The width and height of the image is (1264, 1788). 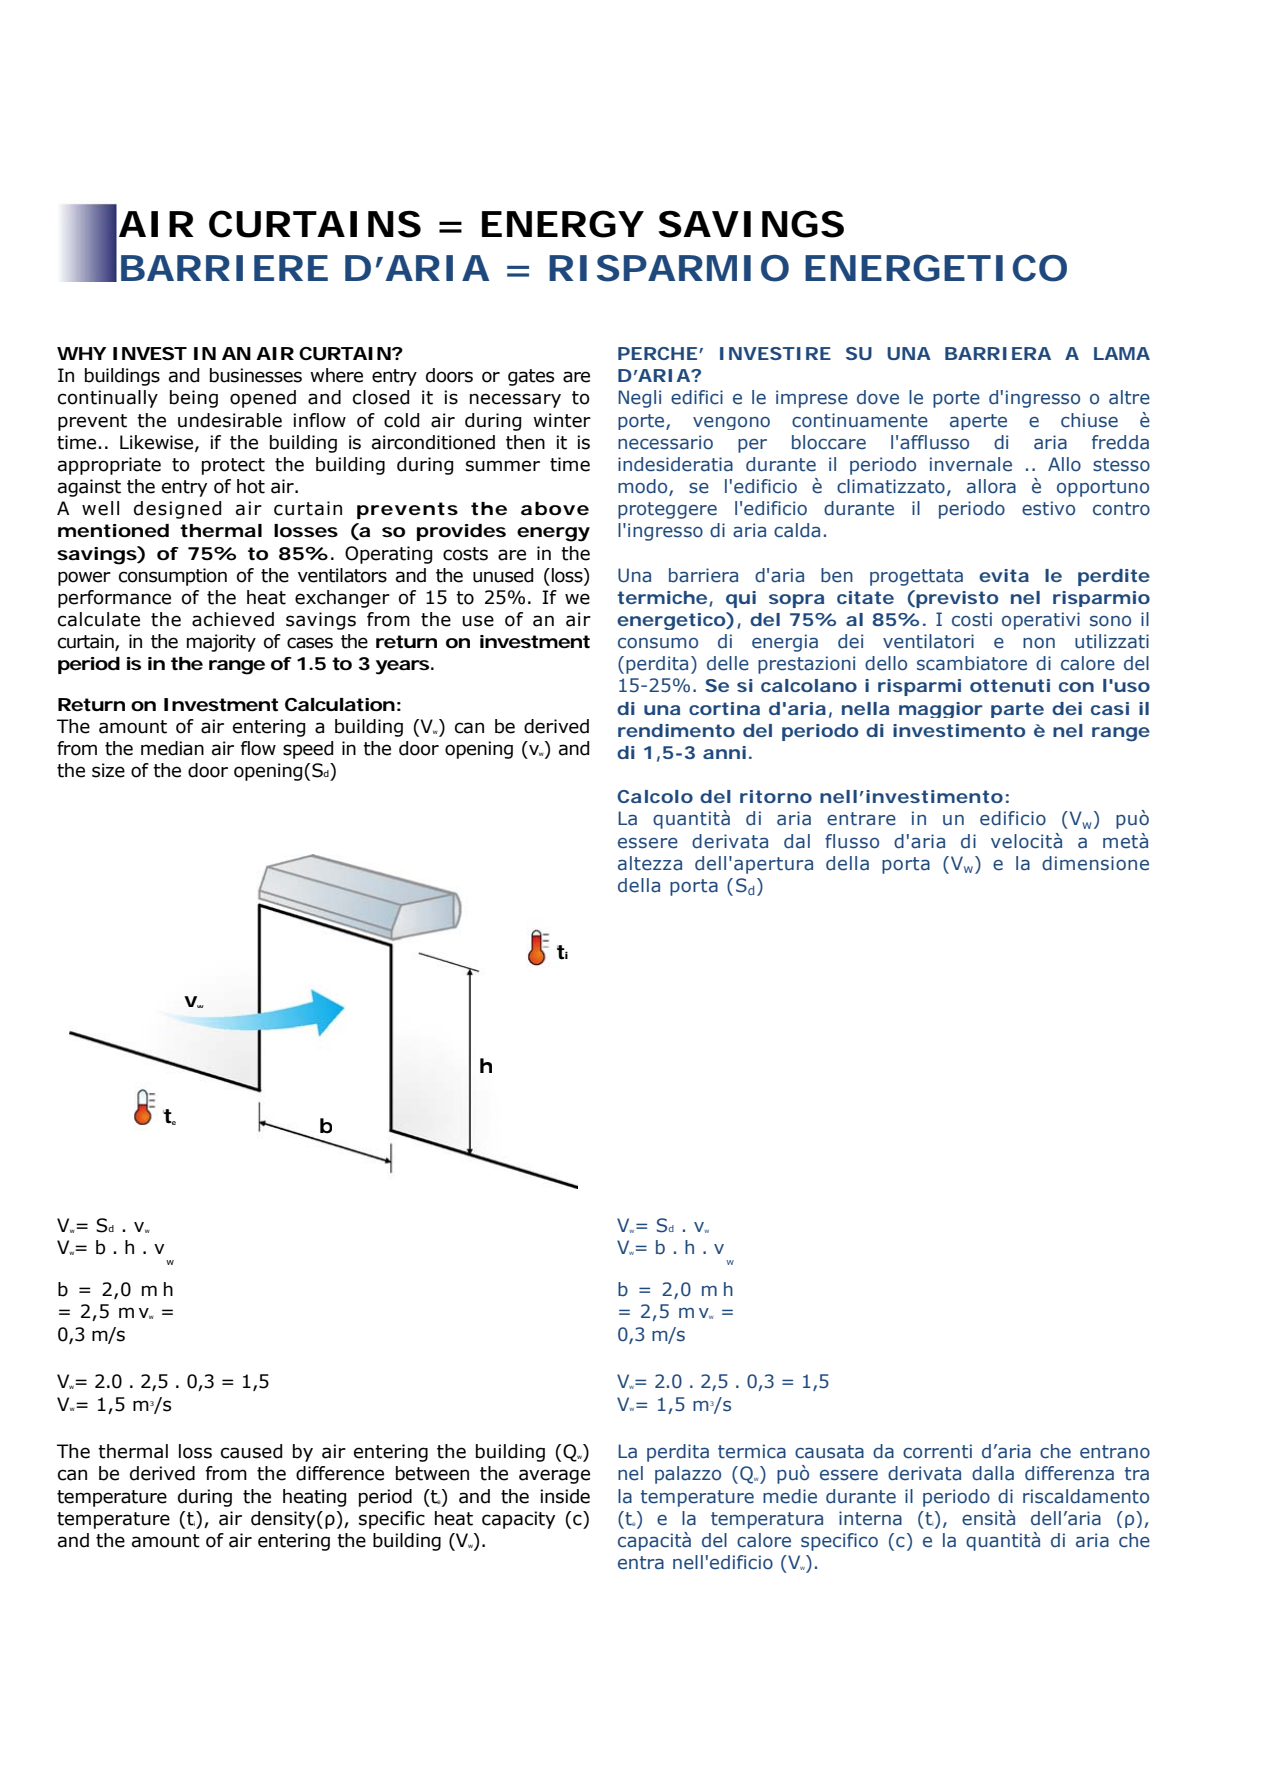 What do you see at coordinates (340, 1473) in the image?
I see `difference` at bounding box center [340, 1473].
